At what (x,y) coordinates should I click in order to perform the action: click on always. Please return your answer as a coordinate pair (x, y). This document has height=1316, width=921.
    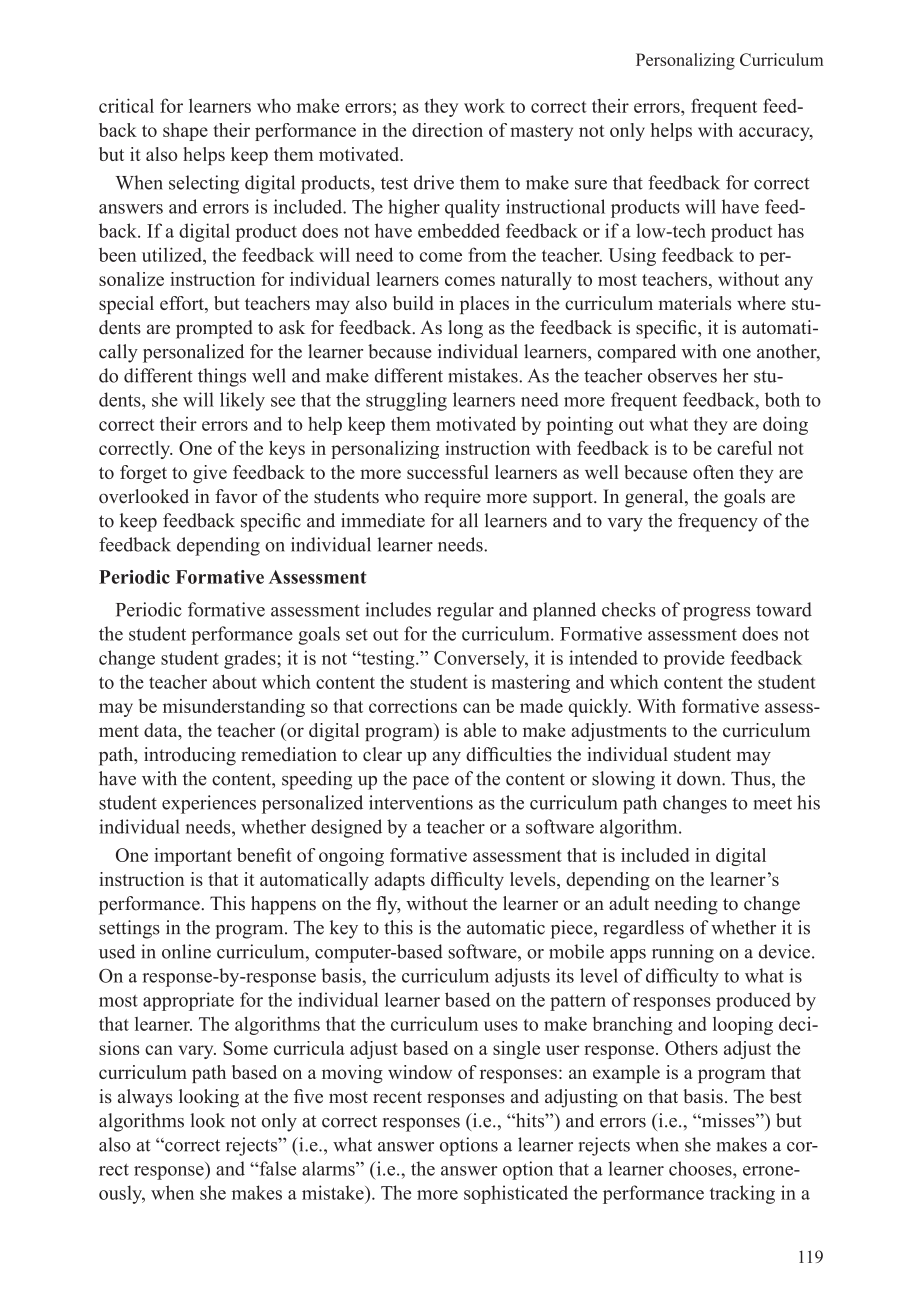
    Looking at the image, I should click on (145, 1098).
